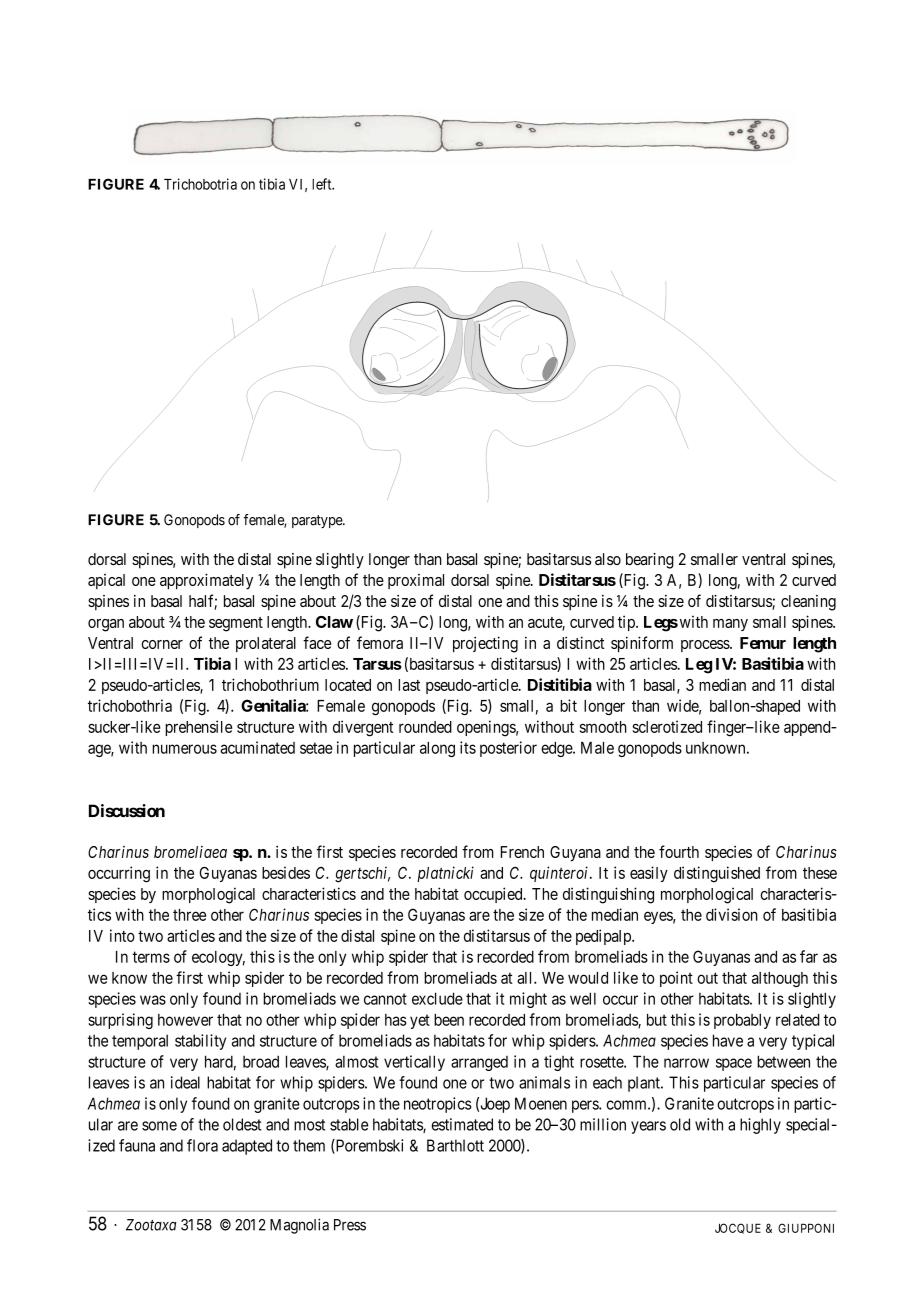 This screenshot has height=1308, width=924. I want to click on Zootaxa, so click(151, 1225).
